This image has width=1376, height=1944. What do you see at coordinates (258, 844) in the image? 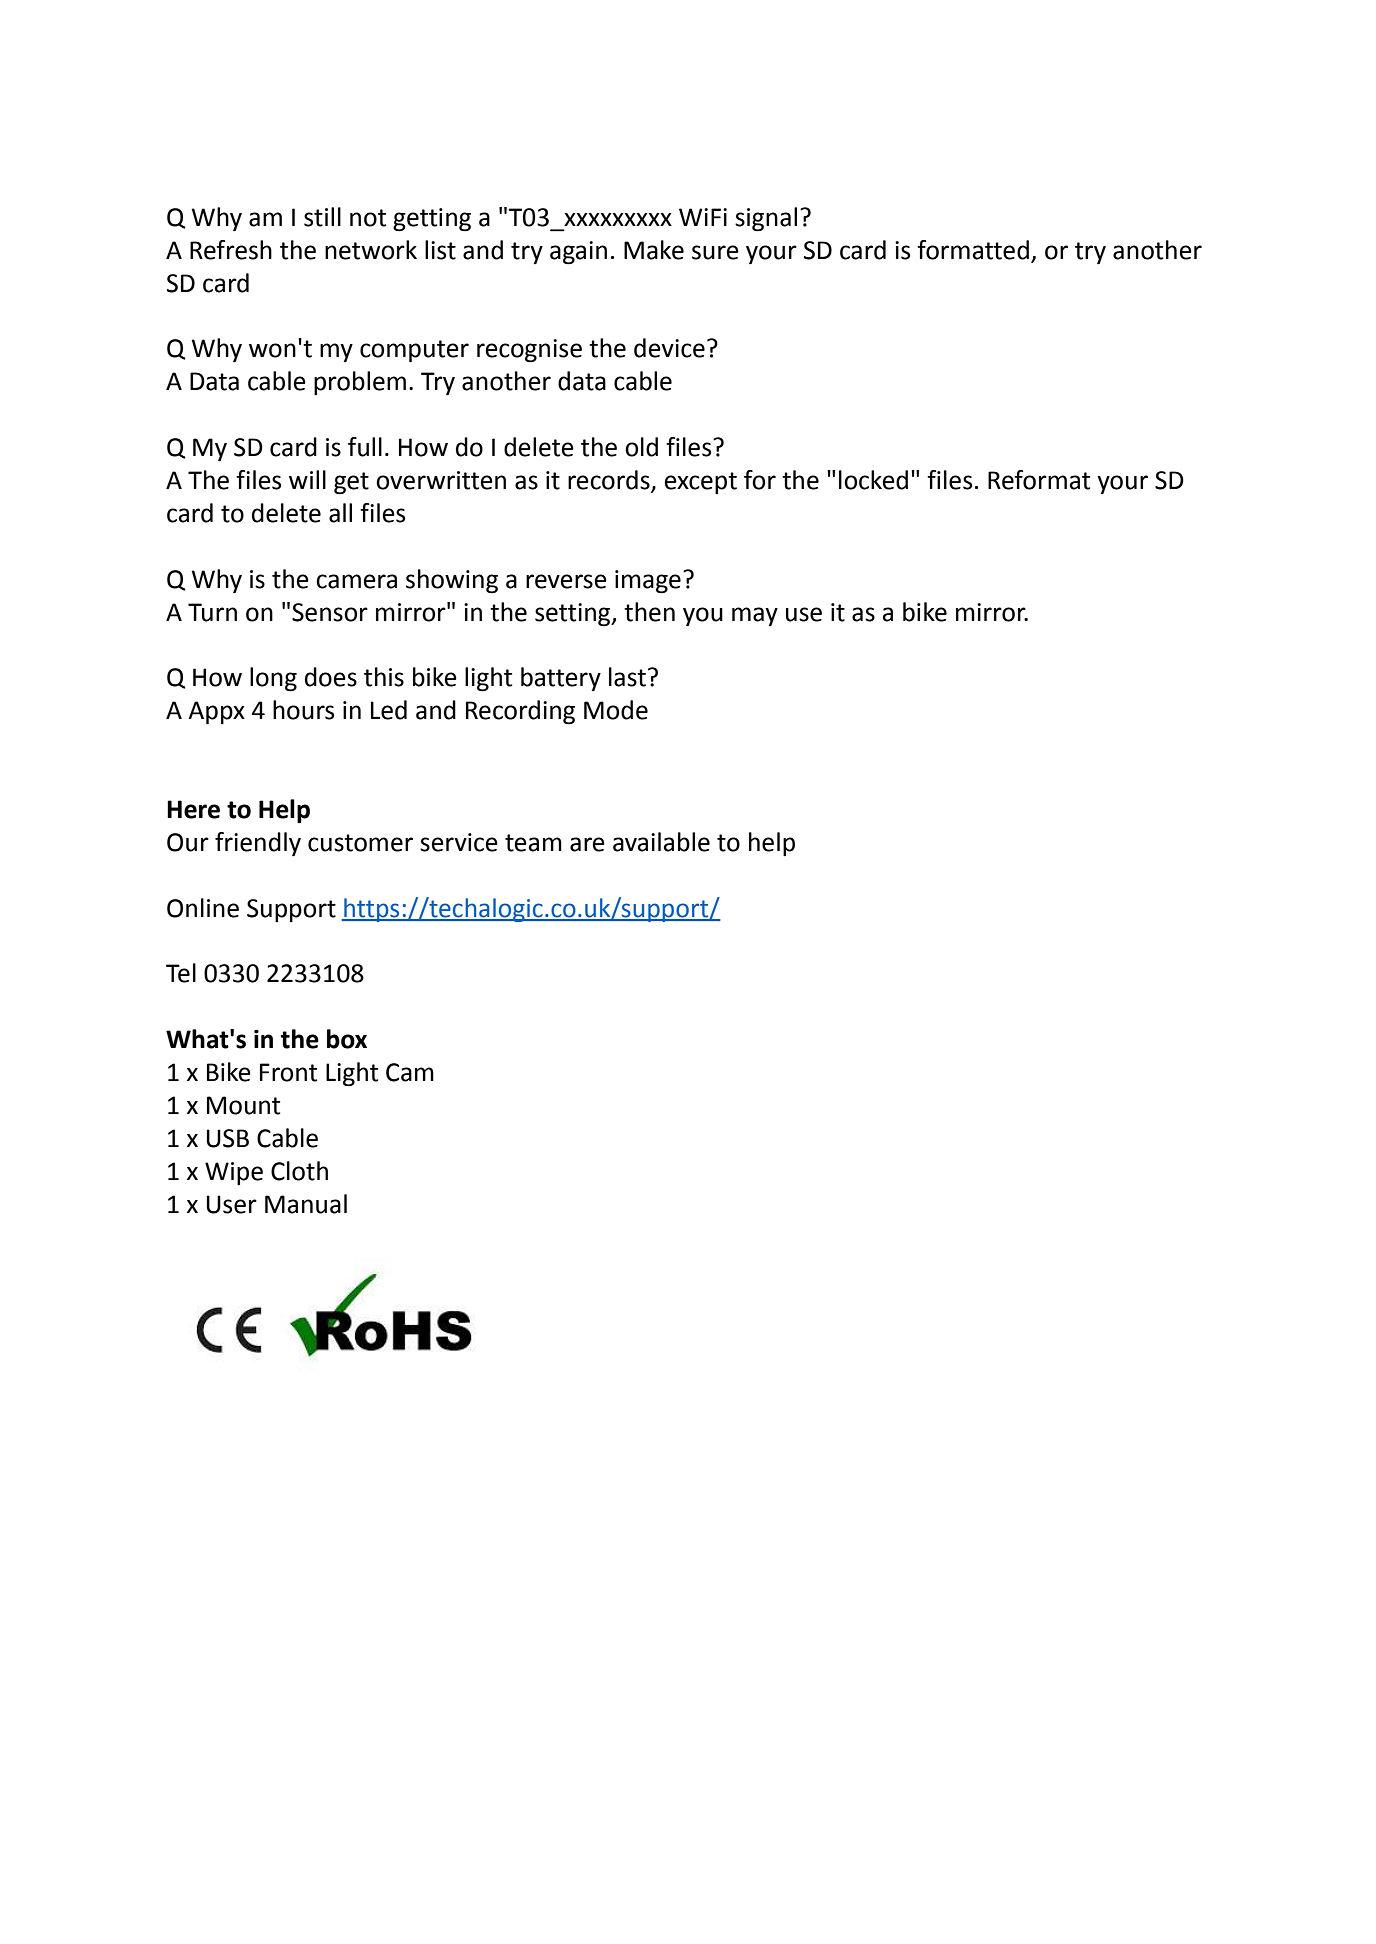
I see `friendly` at bounding box center [258, 844].
